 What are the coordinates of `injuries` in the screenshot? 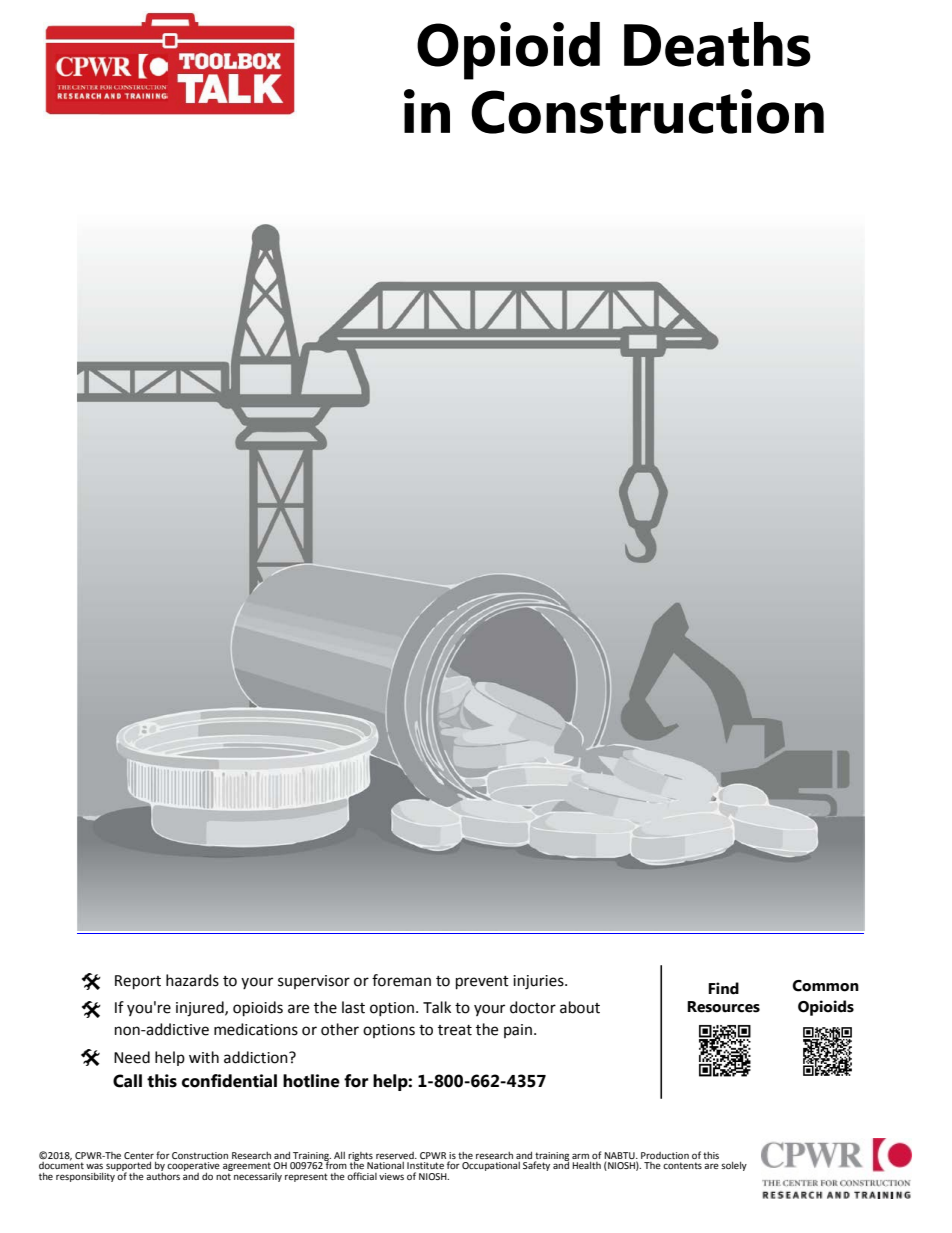 It's located at (539, 982).
